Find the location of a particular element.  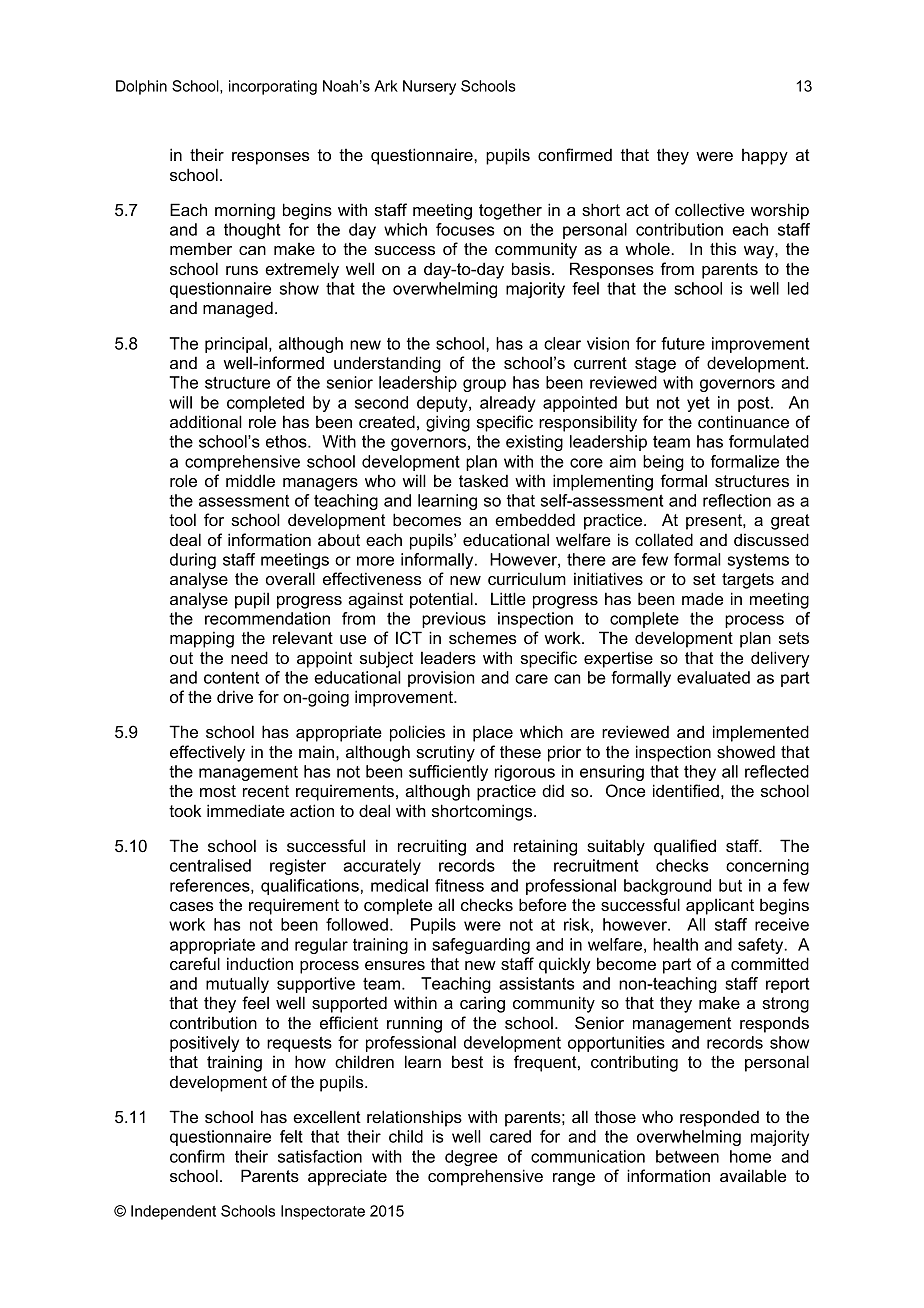

Nursery is located at coordinates (429, 87).
